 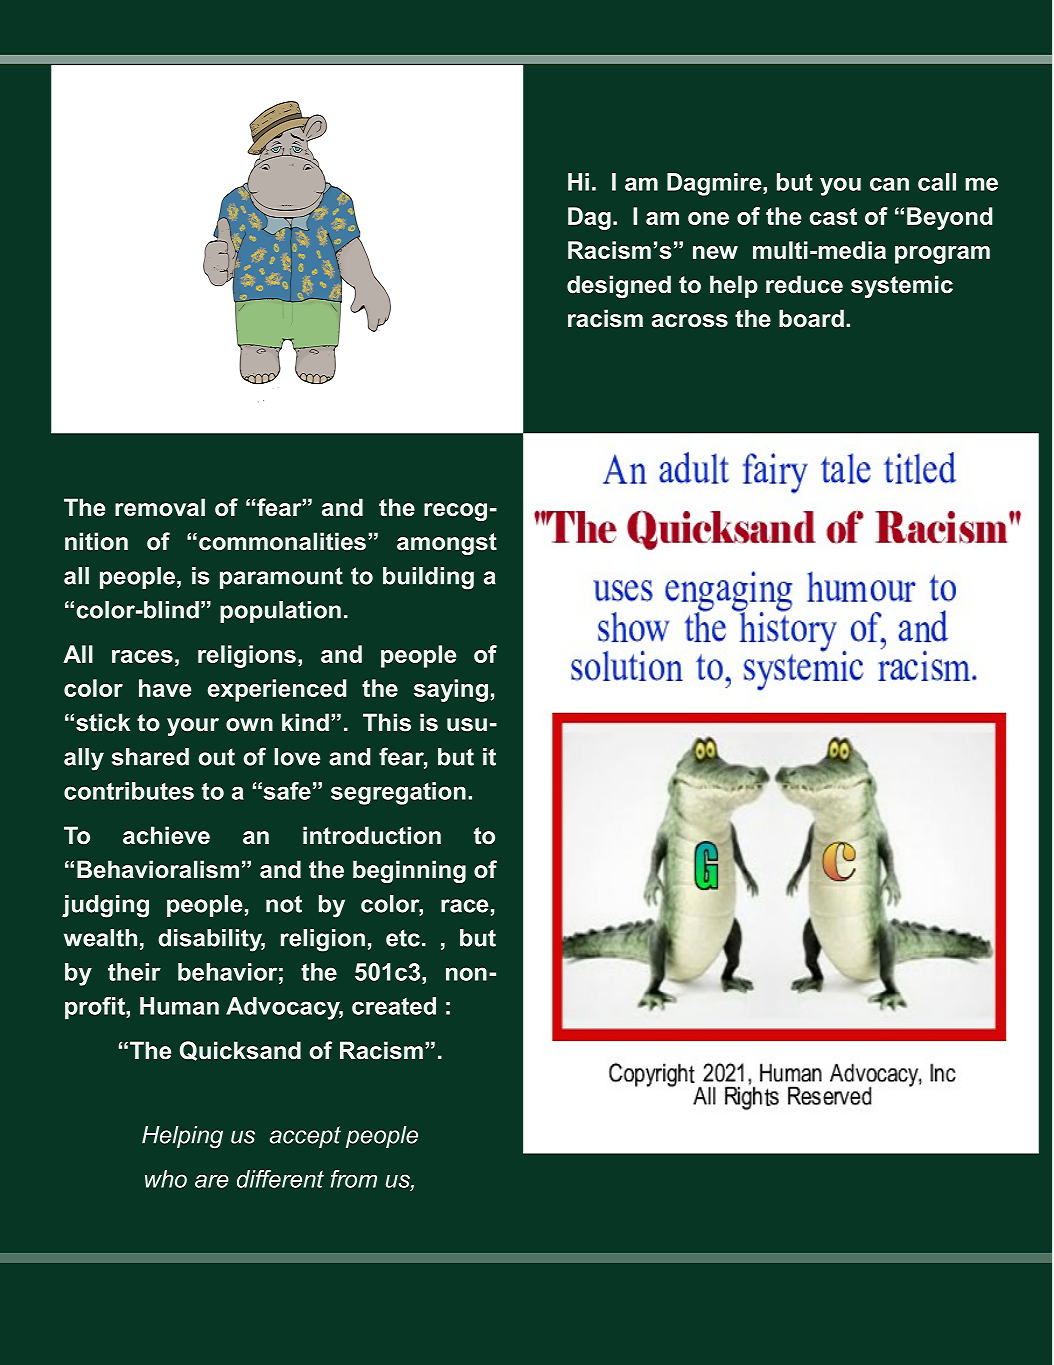 I want to click on created, so click(x=394, y=1006).
